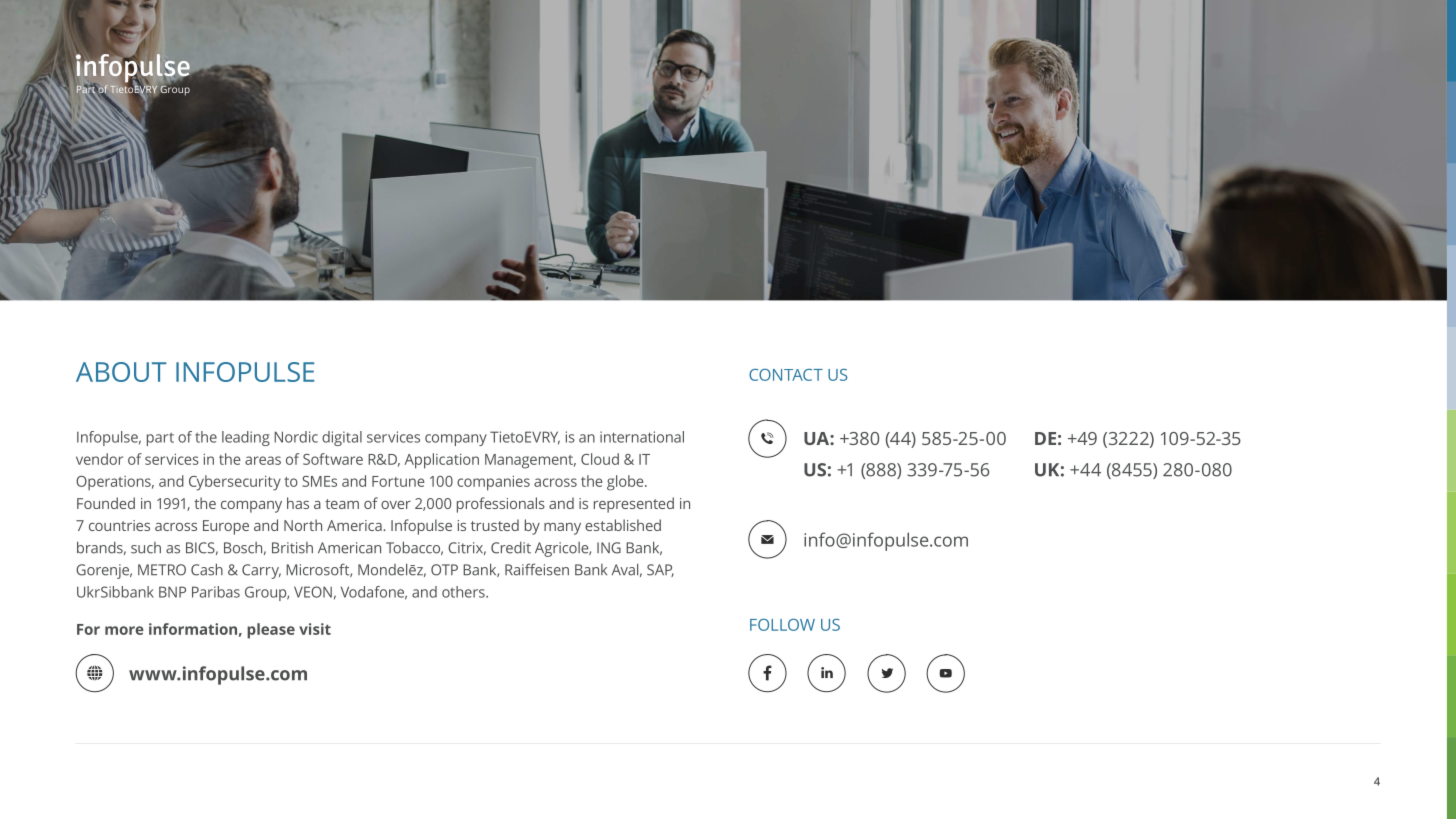  Describe the element at coordinates (315, 629) in the screenshot. I see `visit` at that location.
